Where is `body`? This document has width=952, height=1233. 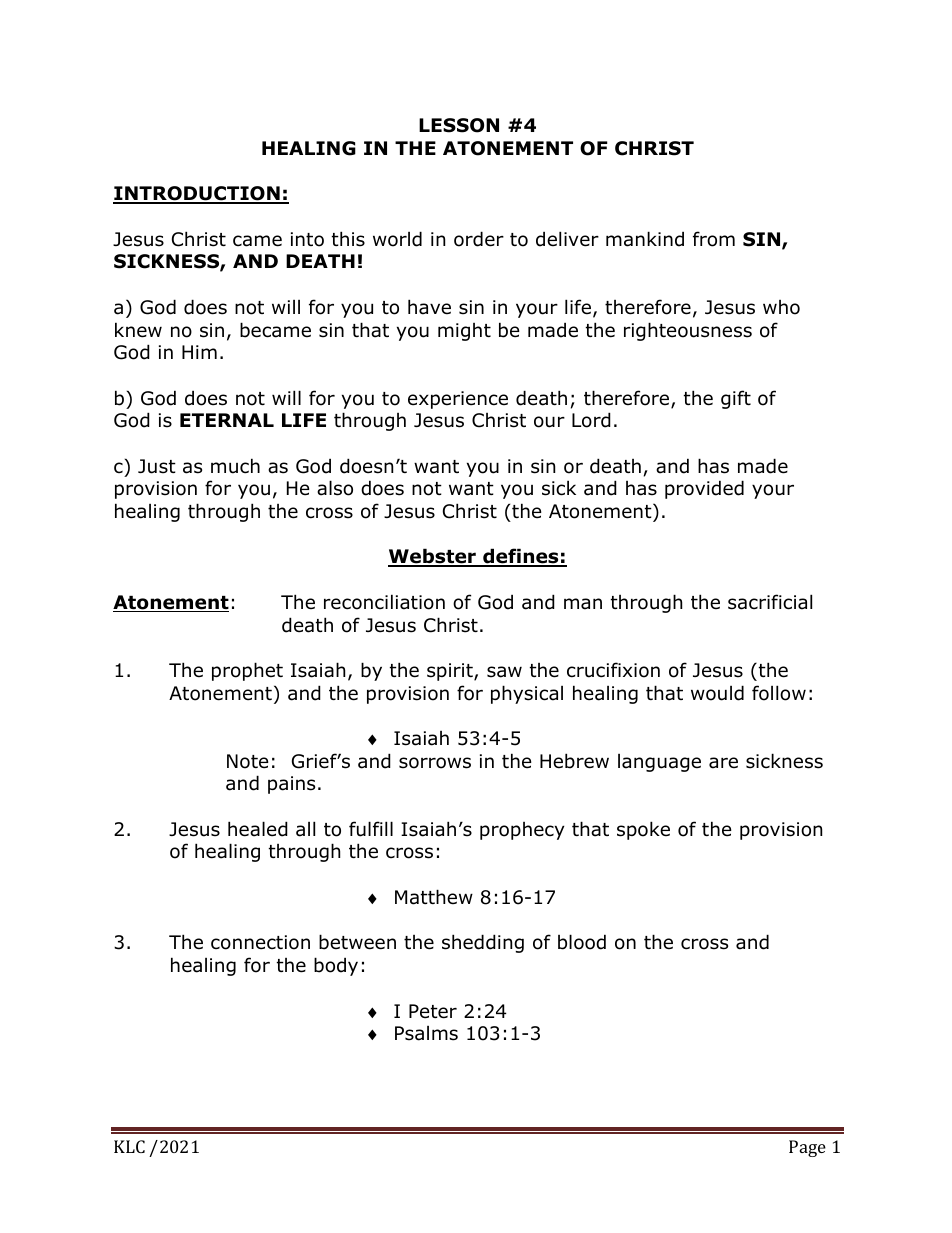
body is located at coordinates (336, 966).
